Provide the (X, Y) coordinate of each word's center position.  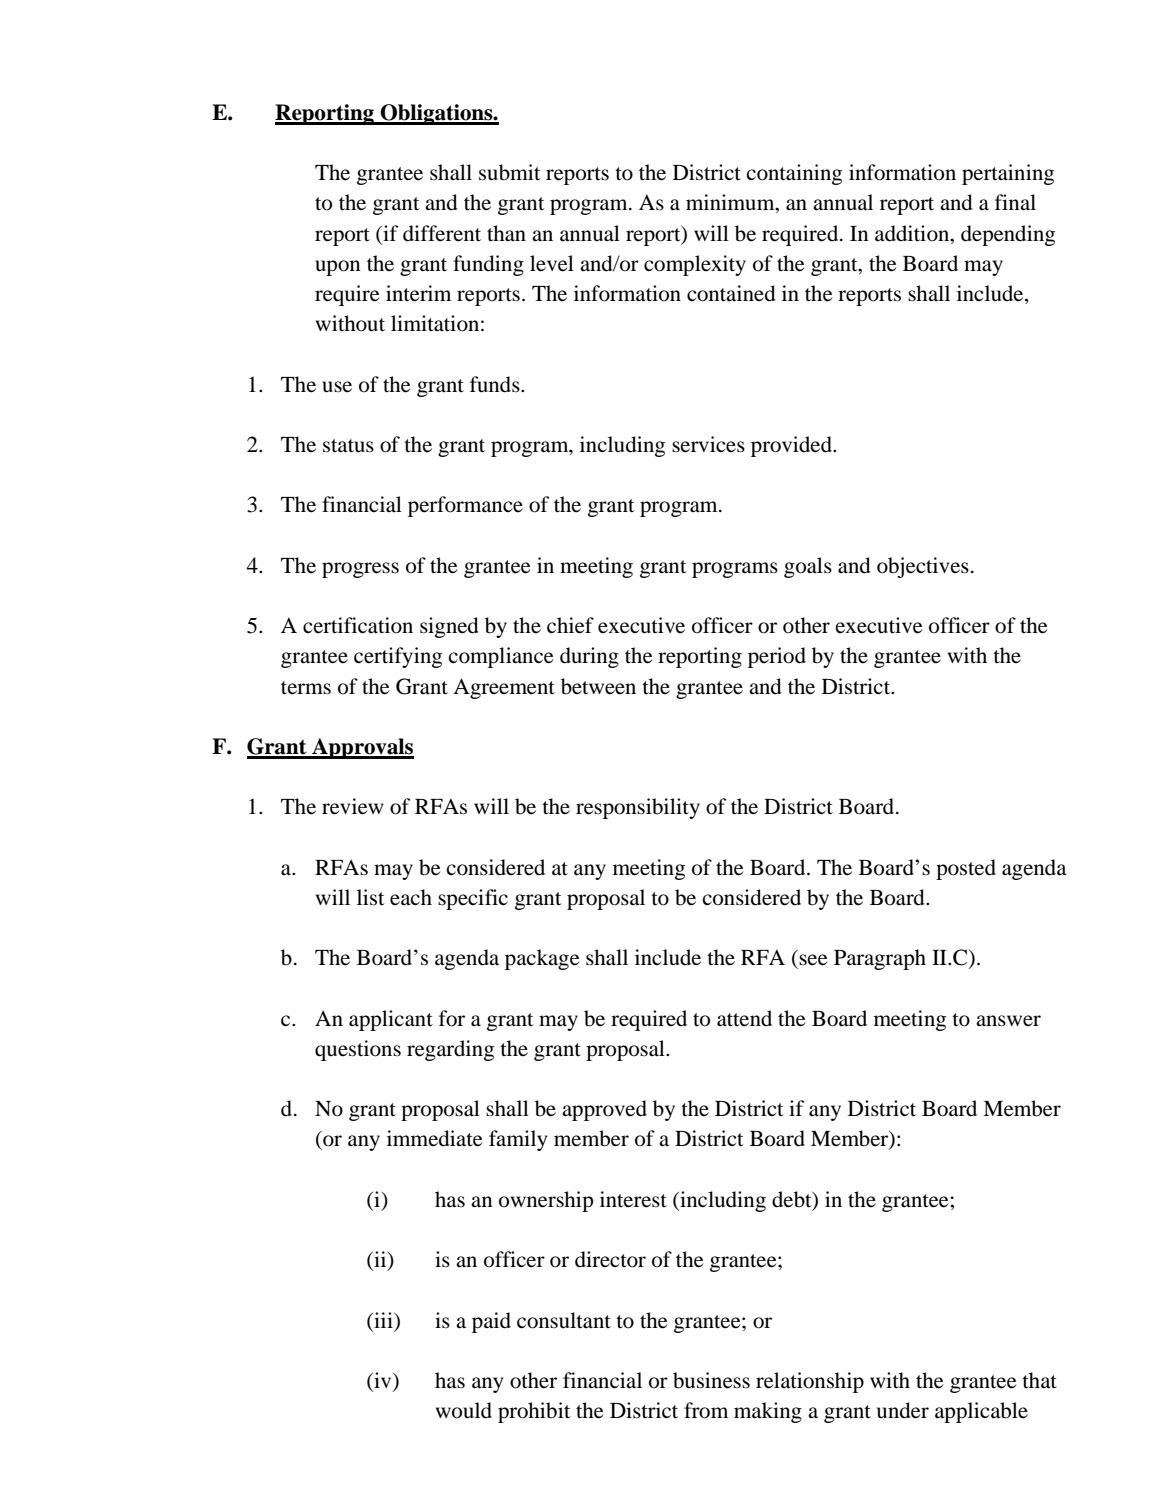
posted (966, 869)
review (353, 806)
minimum (731, 203)
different (442, 233)
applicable (981, 1412)
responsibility (638, 808)
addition (913, 233)
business (711, 1380)
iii (383, 1320)
